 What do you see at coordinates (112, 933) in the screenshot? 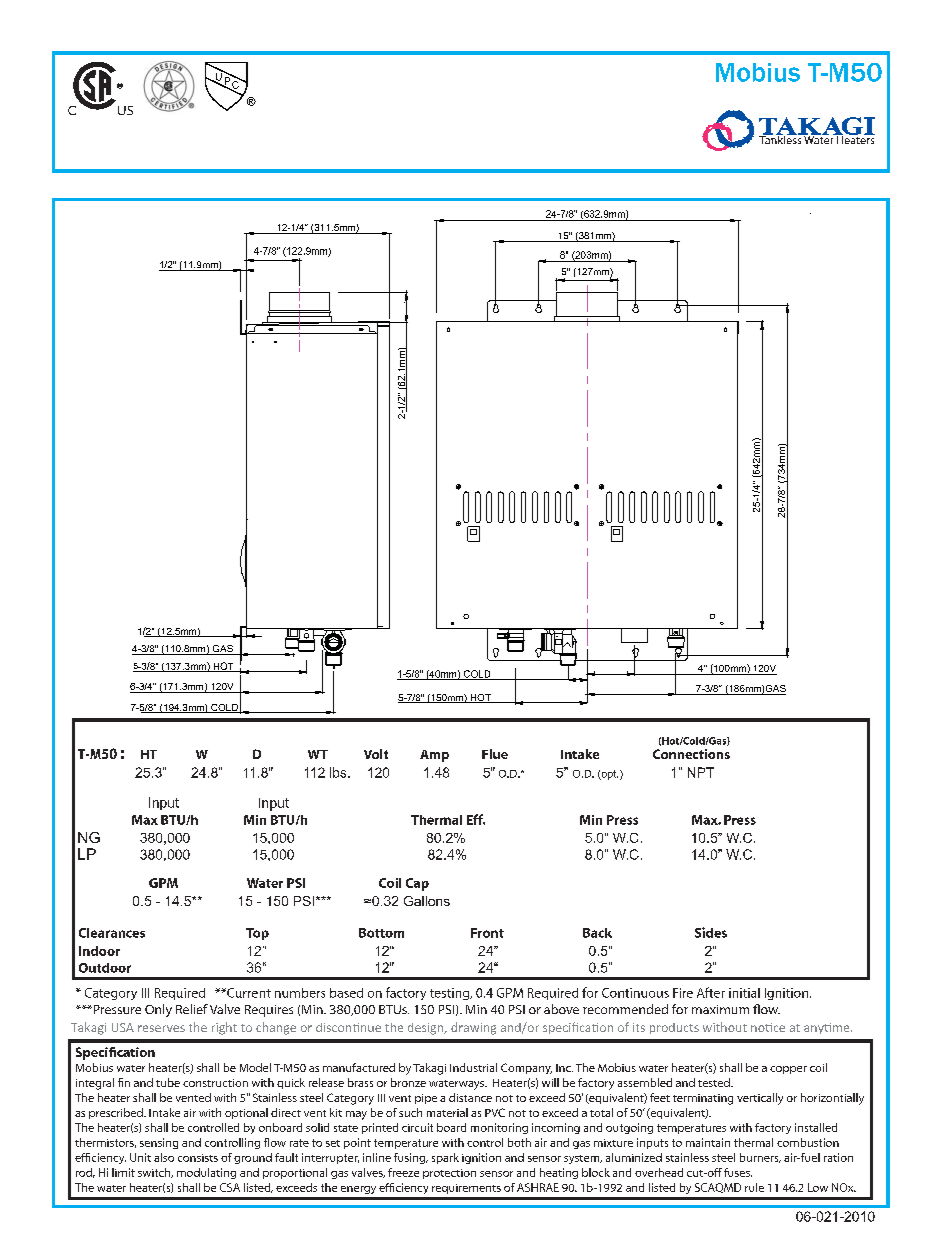
I see `Clearances` at bounding box center [112, 933].
